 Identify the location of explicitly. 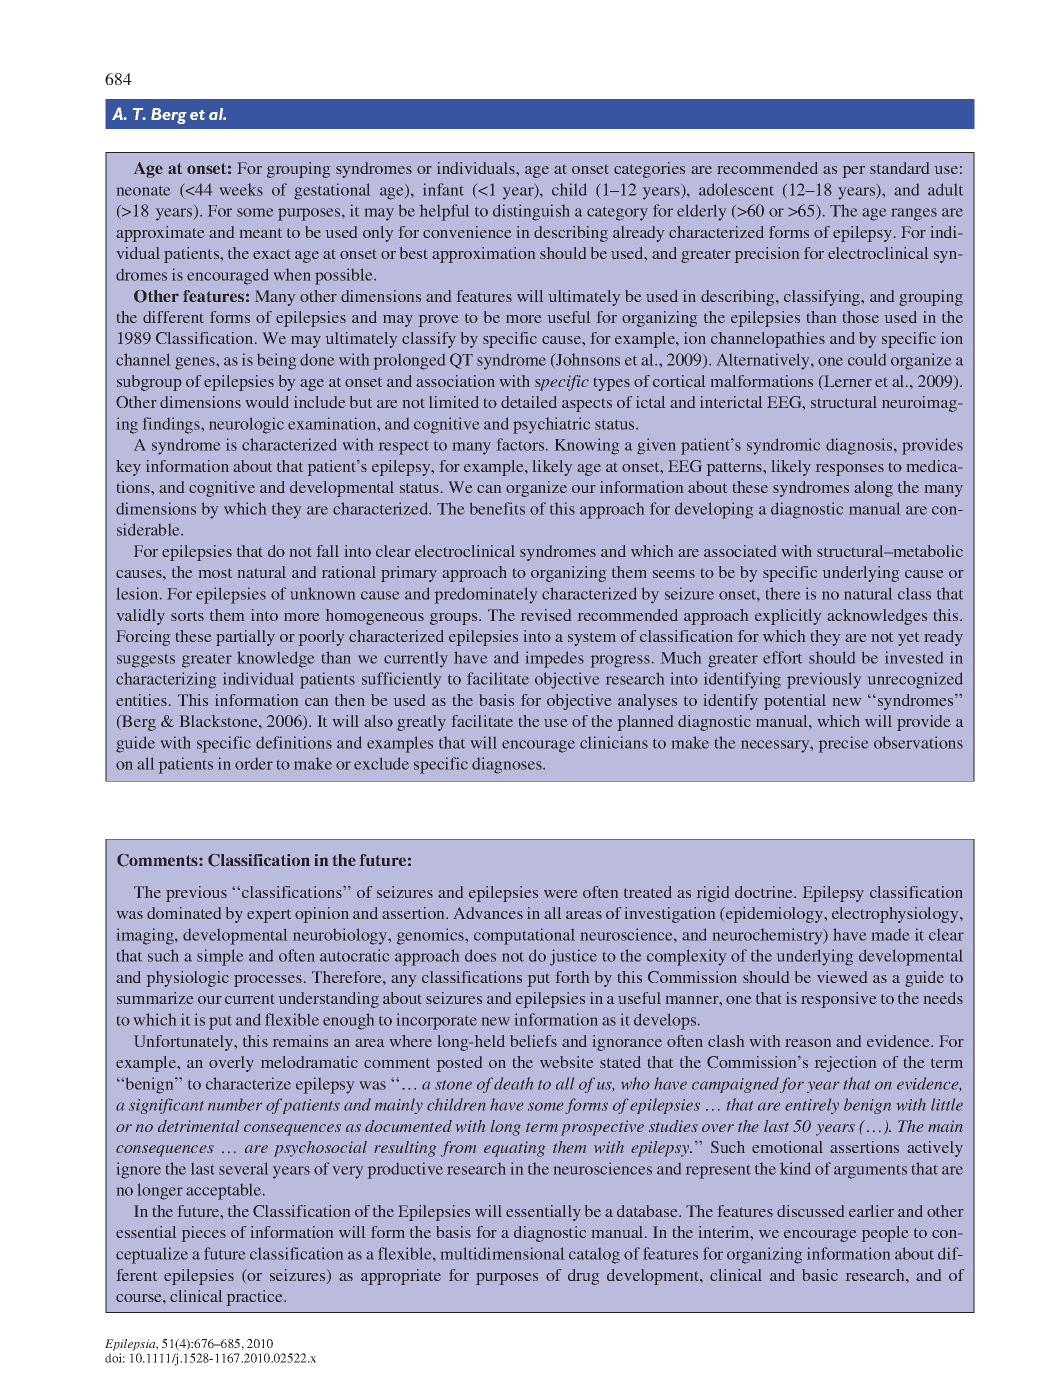
(788, 617).
